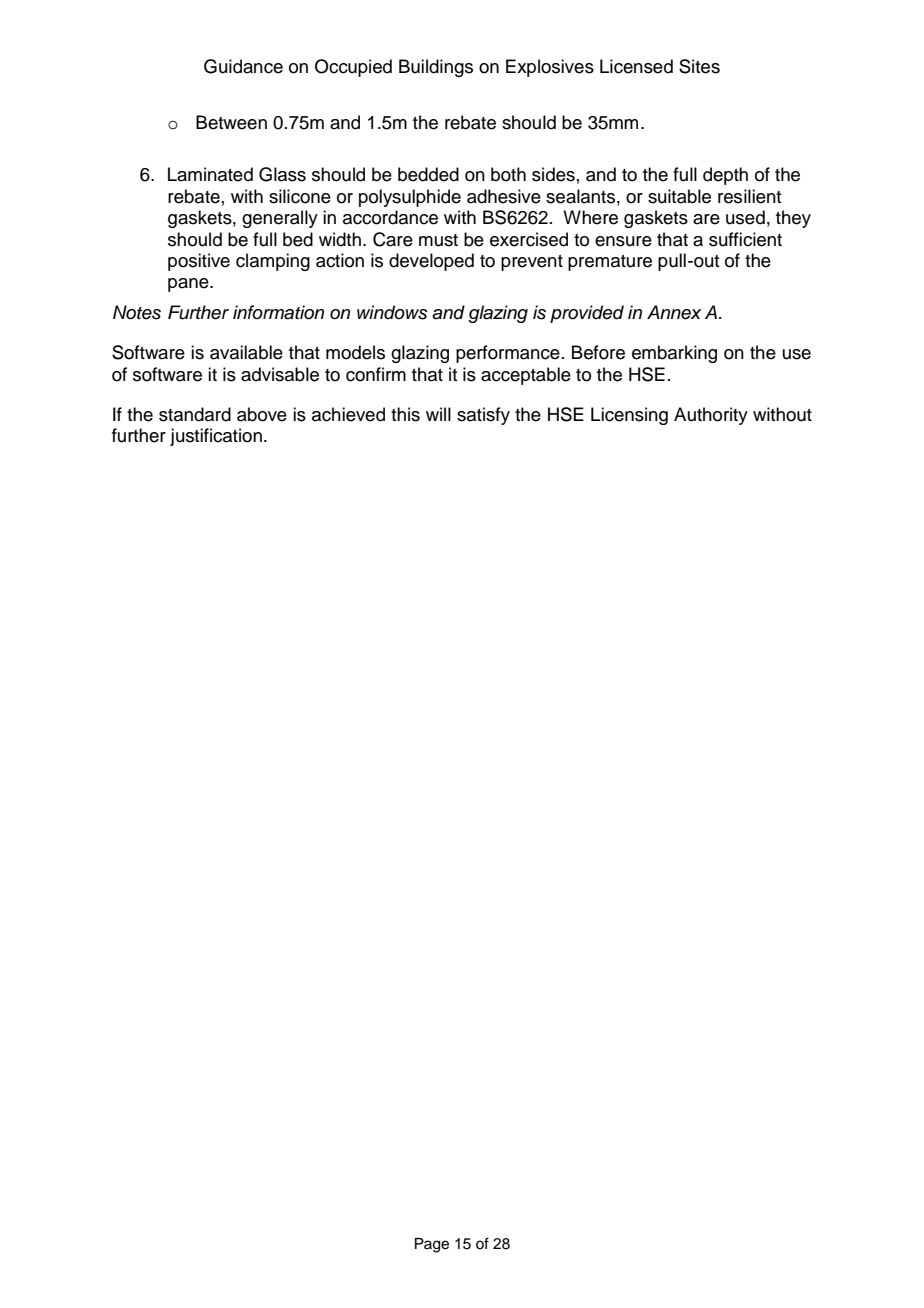 The width and height of the page is (924, 1308). What do you see at coordinates (262, 414) in the page?
I see `above` at bounding box center [262, 414].
